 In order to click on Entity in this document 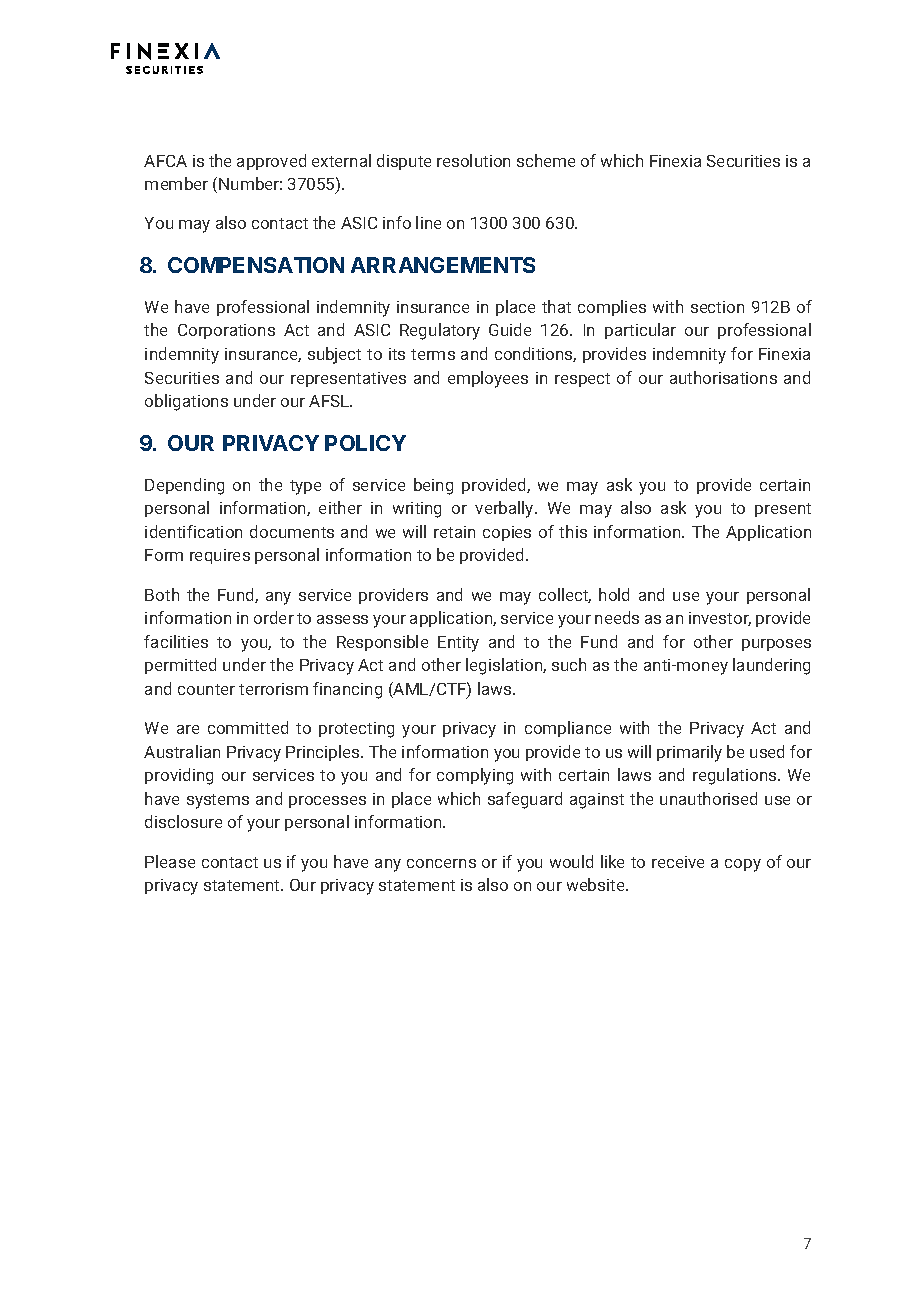, I will do `click(458, 644)`.
